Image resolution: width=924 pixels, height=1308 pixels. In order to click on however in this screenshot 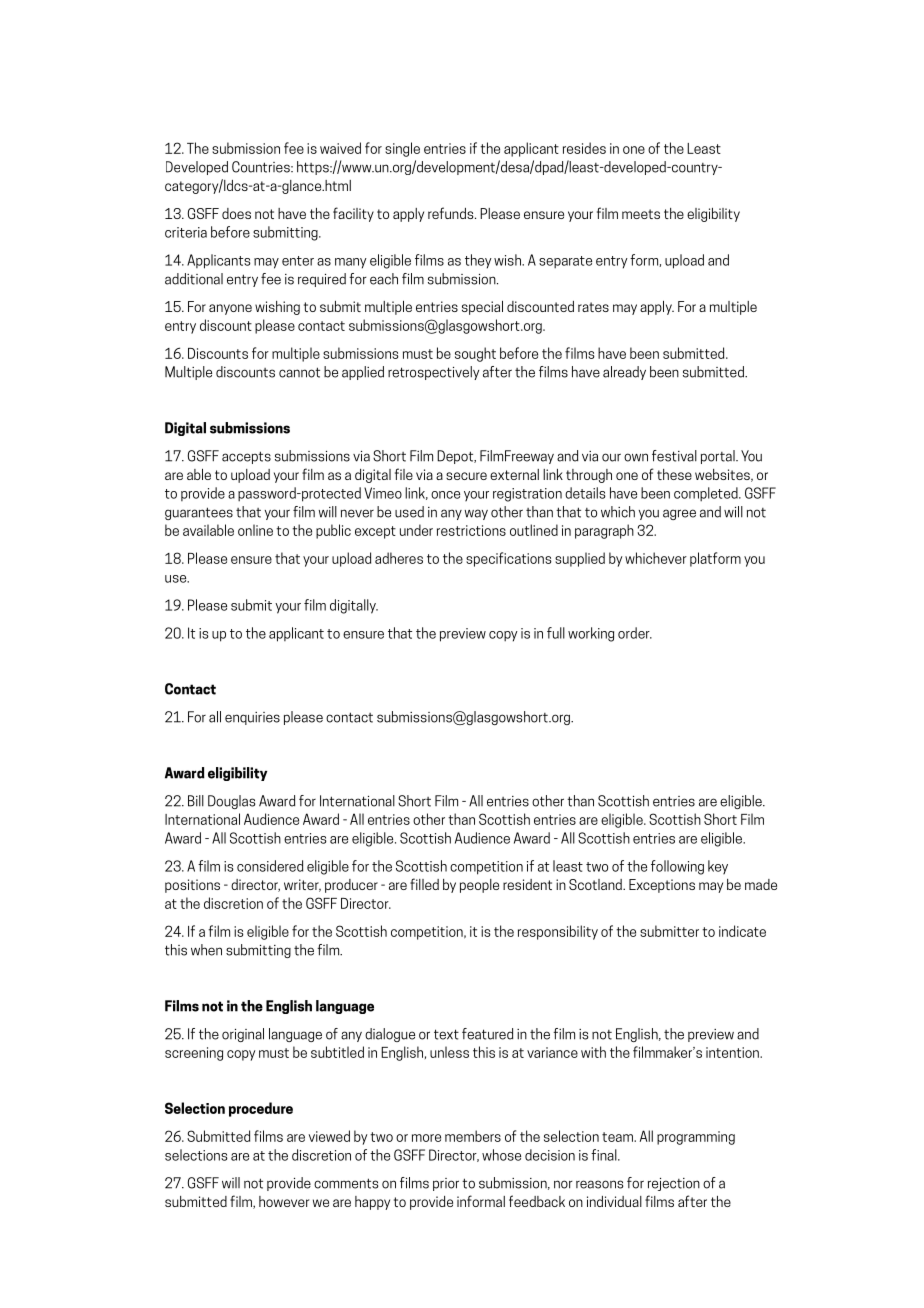, I will do `click(284, 1201)`.
